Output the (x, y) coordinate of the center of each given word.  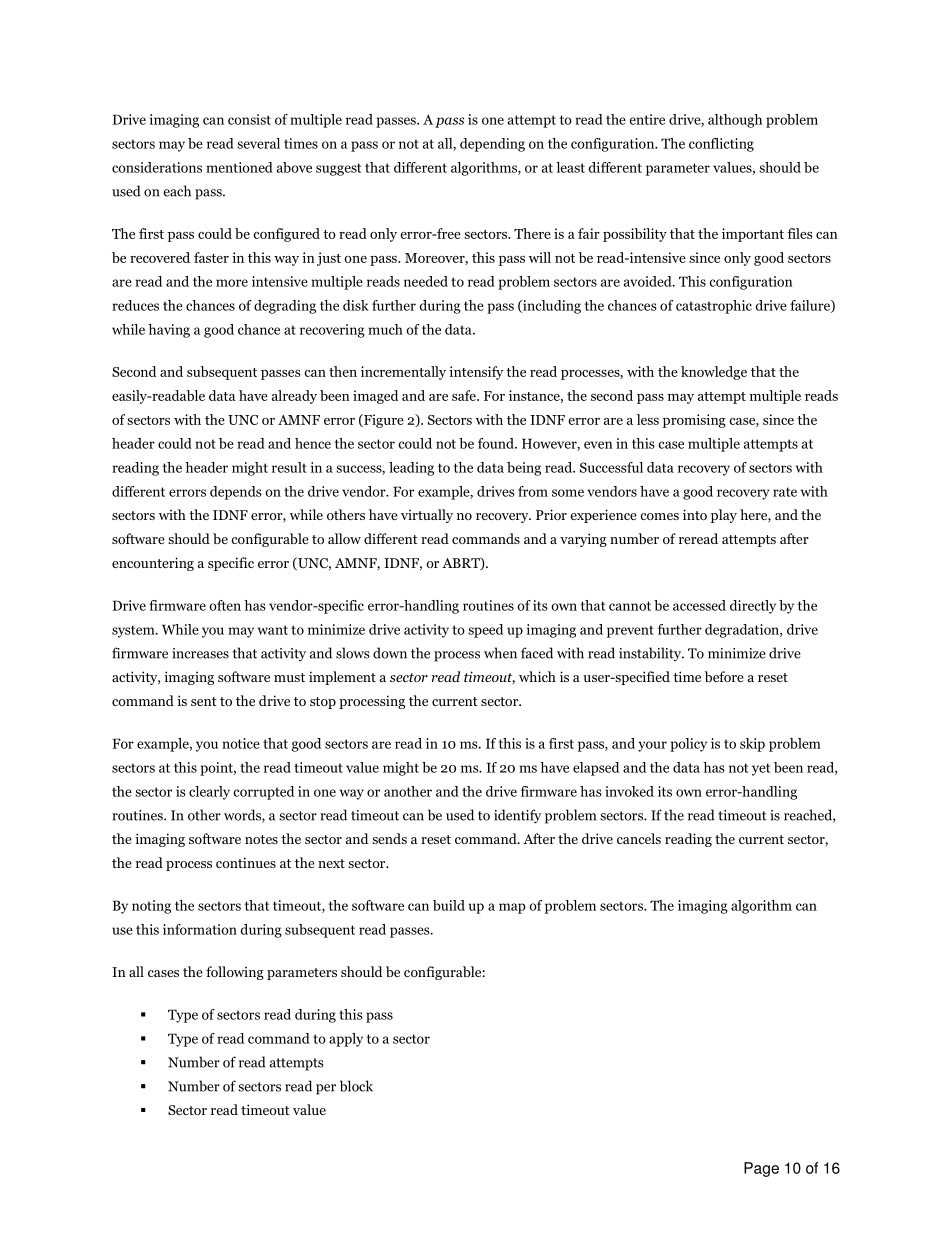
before (724, 676)
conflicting (721, 145)
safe (465, 395)
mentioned (239, 167)
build (449, 905)
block (356, 1086)
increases (200, 653)
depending (492, 145)
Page (761, 1169)
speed (485, 631)
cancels (639, 838)
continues (246, 862)
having (169, 331)
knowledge (714, 373)
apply (346, 1040)
